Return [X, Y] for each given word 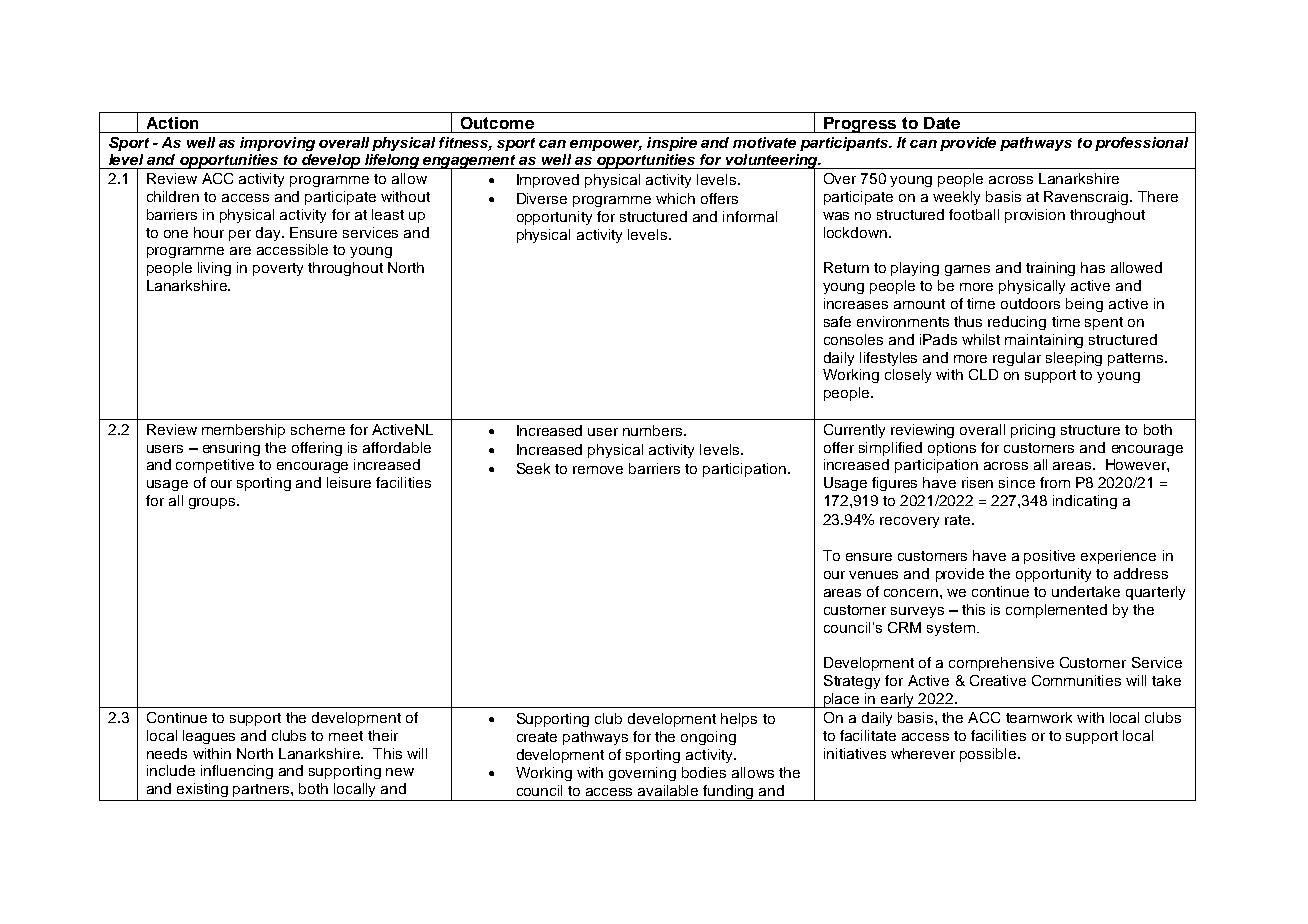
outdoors [1030, 303]
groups [213, 503]
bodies [704, 772]
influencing [237, 772]
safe [837, 321]
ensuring [231, 449]
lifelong [392, 161]
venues [873, 575]
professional [1141, 144]
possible [988, 755]
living [214, 269]
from [1055, 482]
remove [598, 470]
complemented [1056, 611]
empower [606, 145]
